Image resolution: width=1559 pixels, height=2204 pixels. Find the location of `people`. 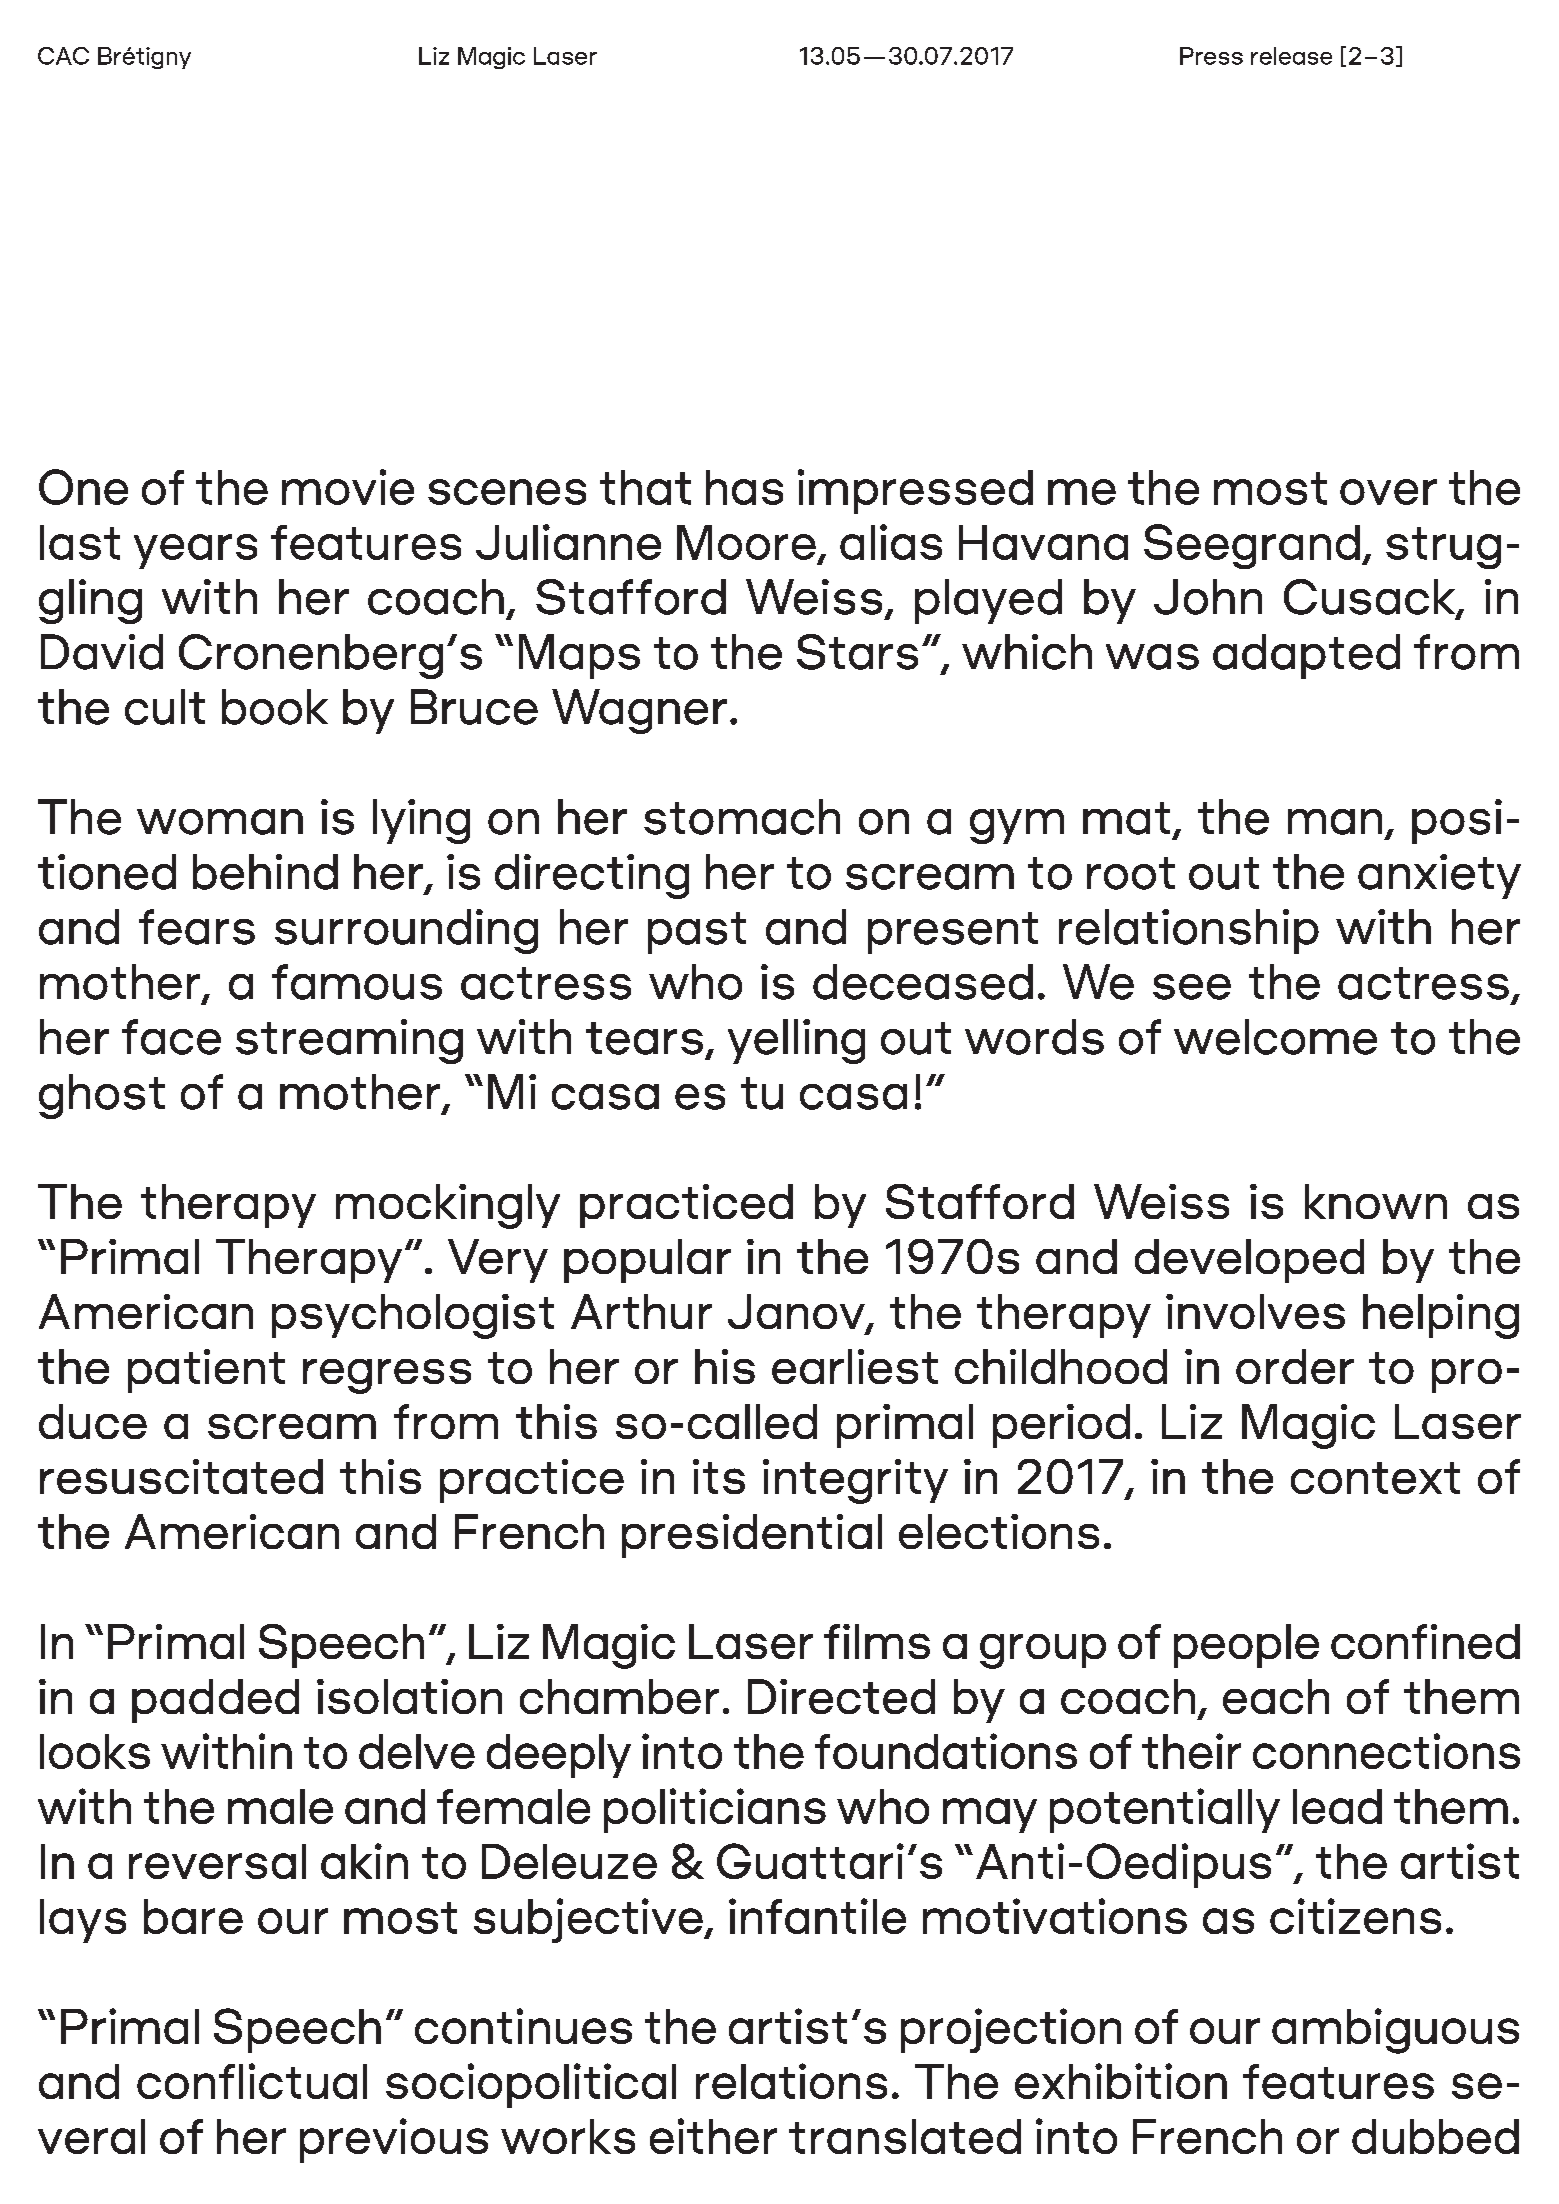

people is located at coordinates (1246, 1646).
